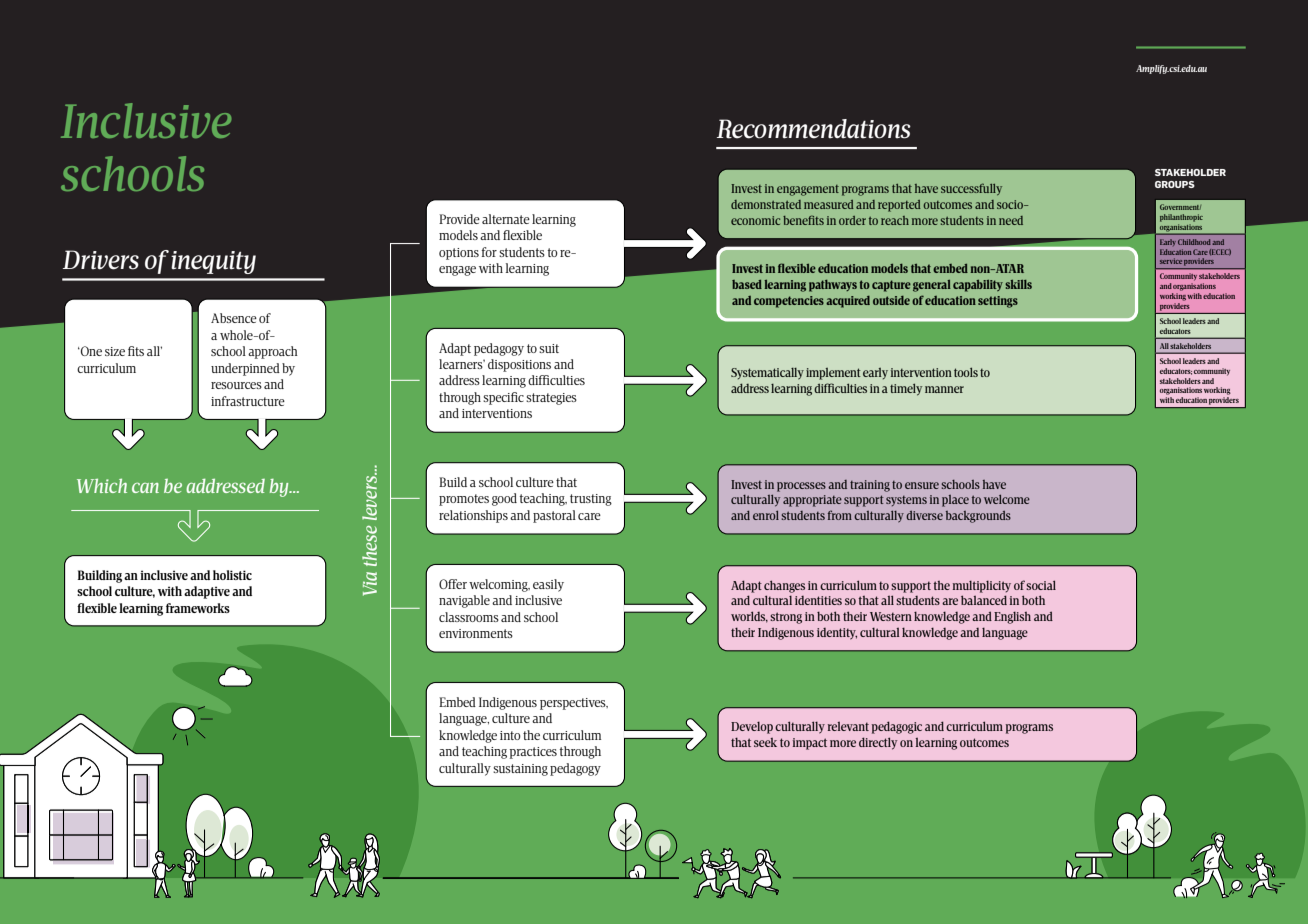 The height and width of the screenshot is (924, 1308). Describe the element at coordinates (966, 372) in the screenshot. I see `tools` at that location.
